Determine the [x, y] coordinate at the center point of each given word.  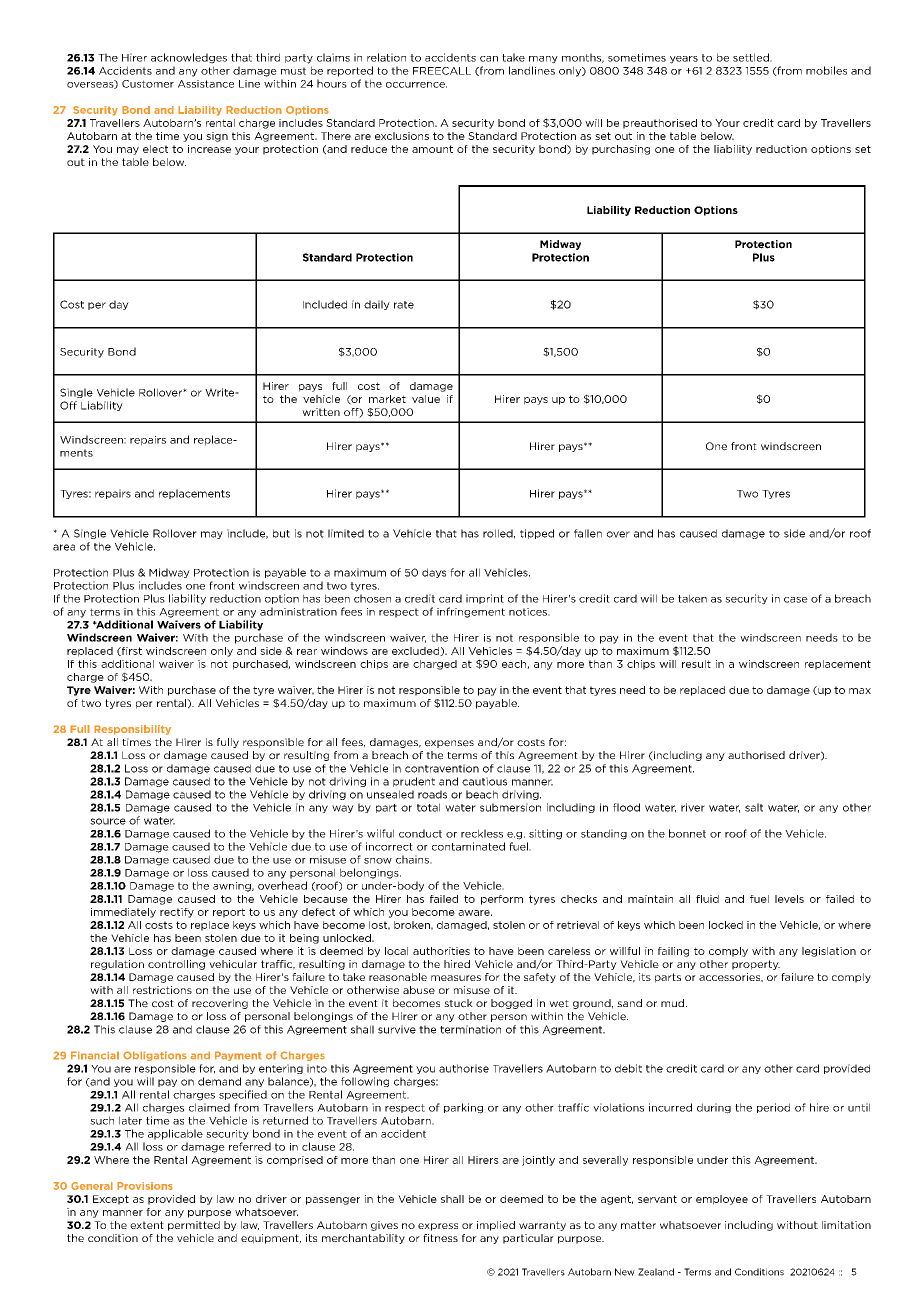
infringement [471, 612]
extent [147, 1225]
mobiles [826, 70]
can [489, 59]
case [796, 600]
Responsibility [132, 730]
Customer [148, 84]
